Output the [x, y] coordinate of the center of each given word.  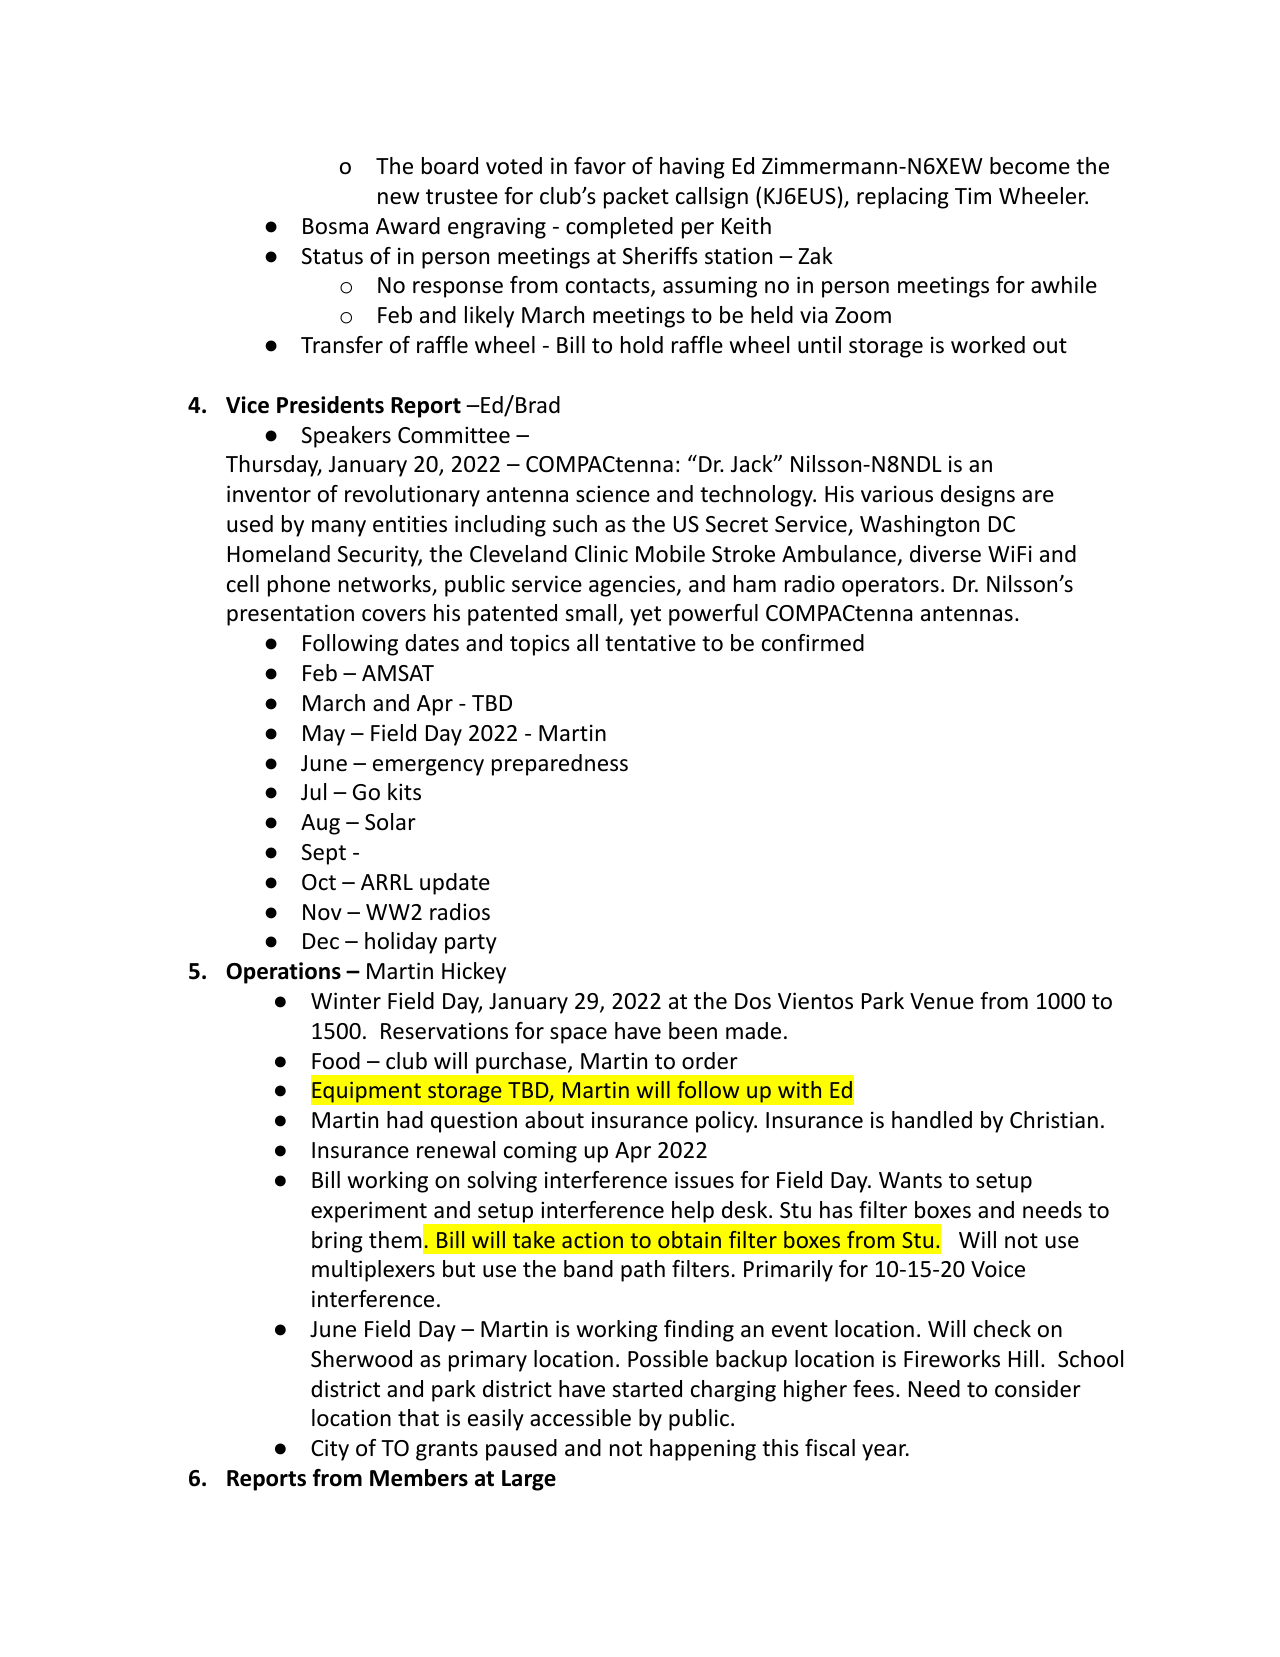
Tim [973, 195]
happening [703, 1450]
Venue [942, 1001]
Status [332, 256]
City [330, 1450]
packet [636, 198]
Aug [320, 824]
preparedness [560, 765]
